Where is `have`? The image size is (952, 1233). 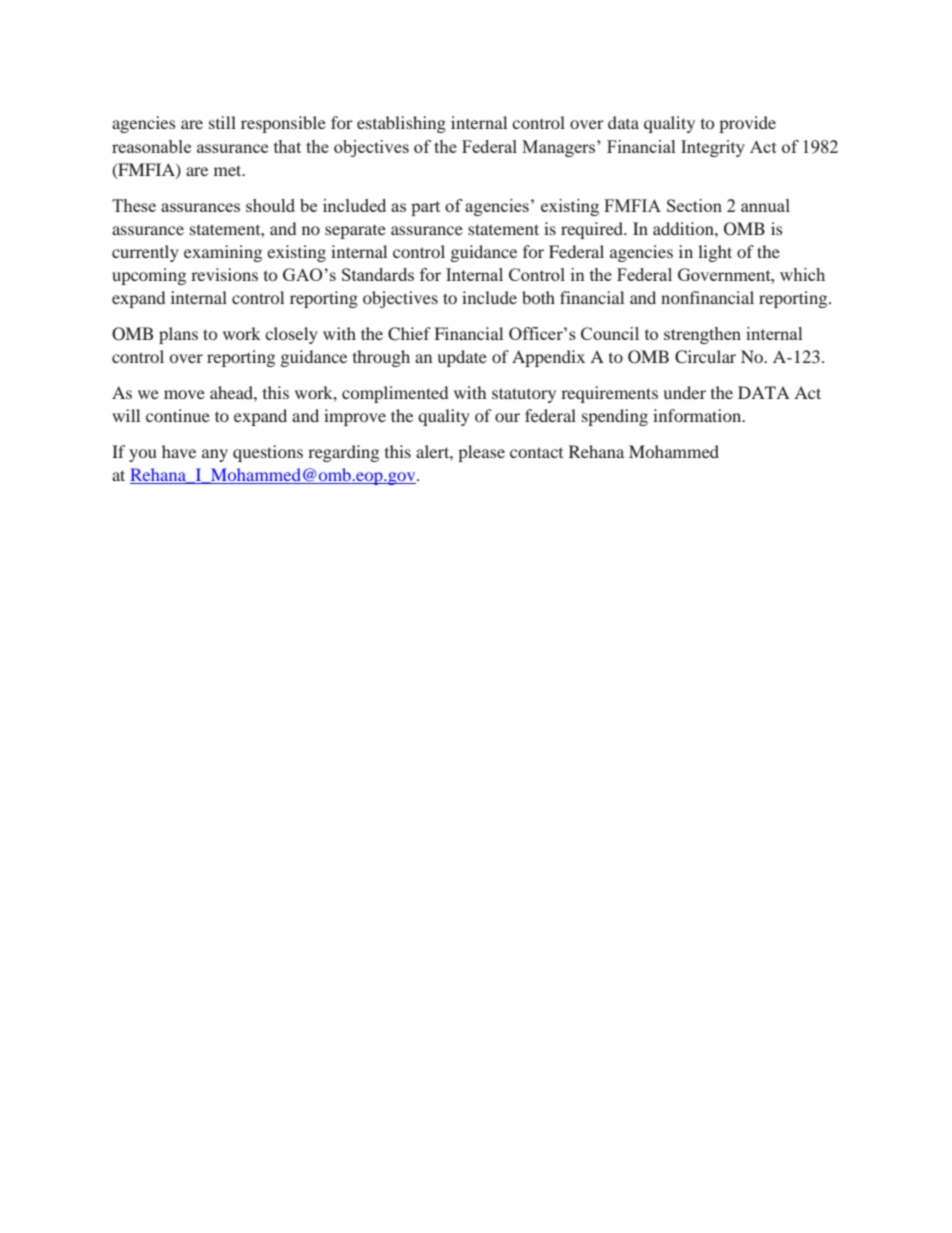 have is located at coordinates (179, 451).
